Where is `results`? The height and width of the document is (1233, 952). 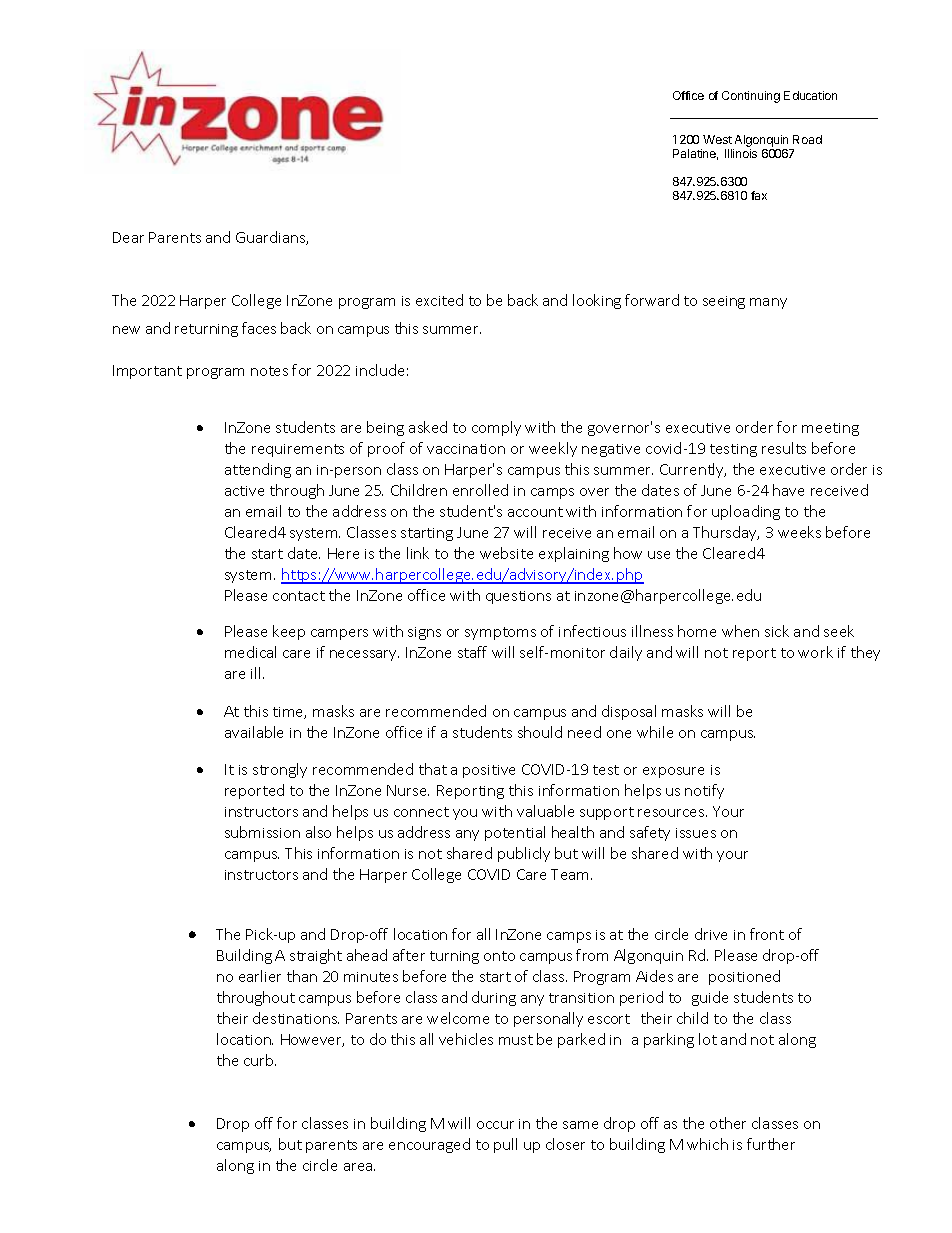
results is located at coordinates (784, 448).
